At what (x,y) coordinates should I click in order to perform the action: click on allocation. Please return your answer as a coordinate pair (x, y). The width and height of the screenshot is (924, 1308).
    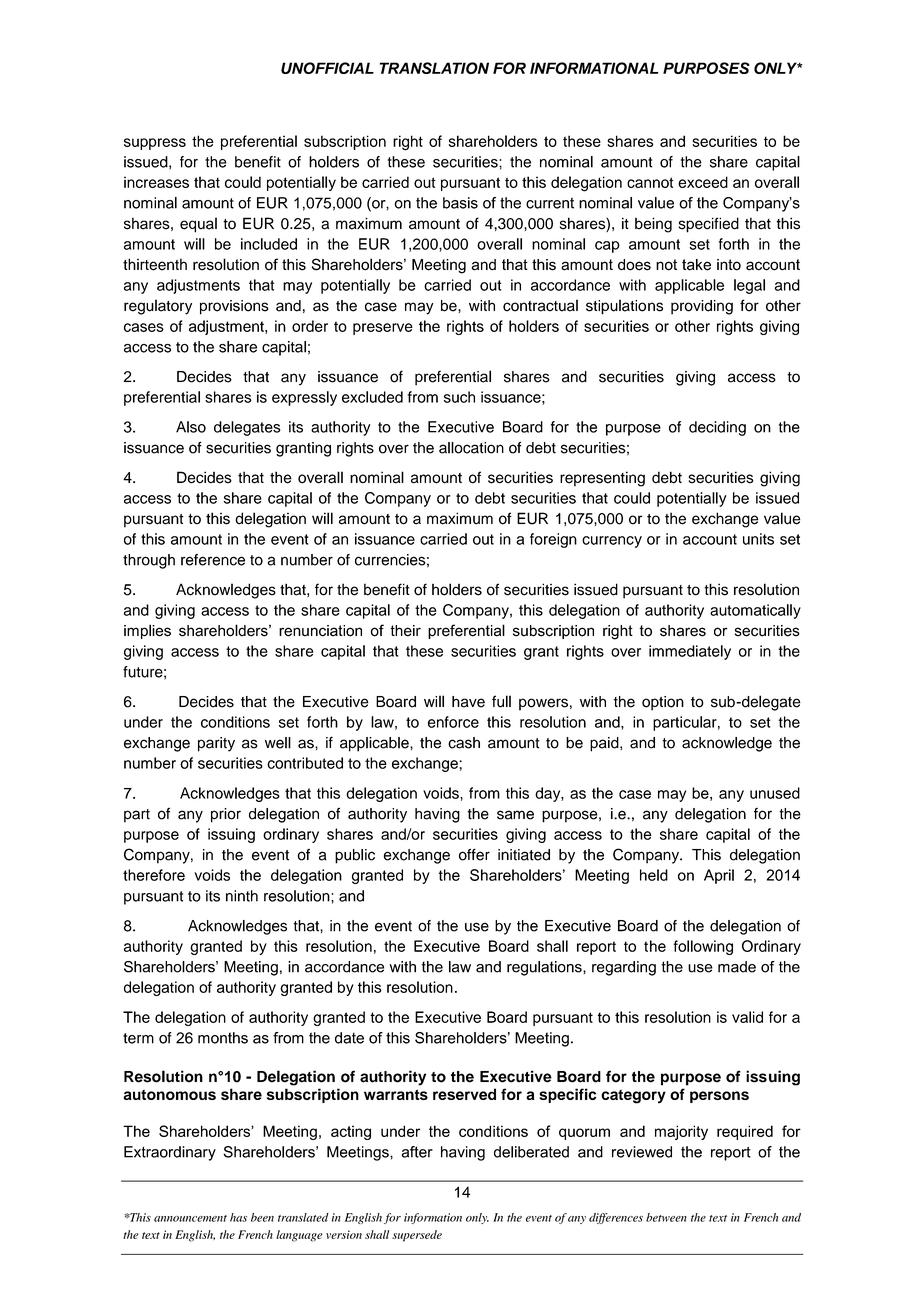
    Looking at the image, I should click on (471, 448).
